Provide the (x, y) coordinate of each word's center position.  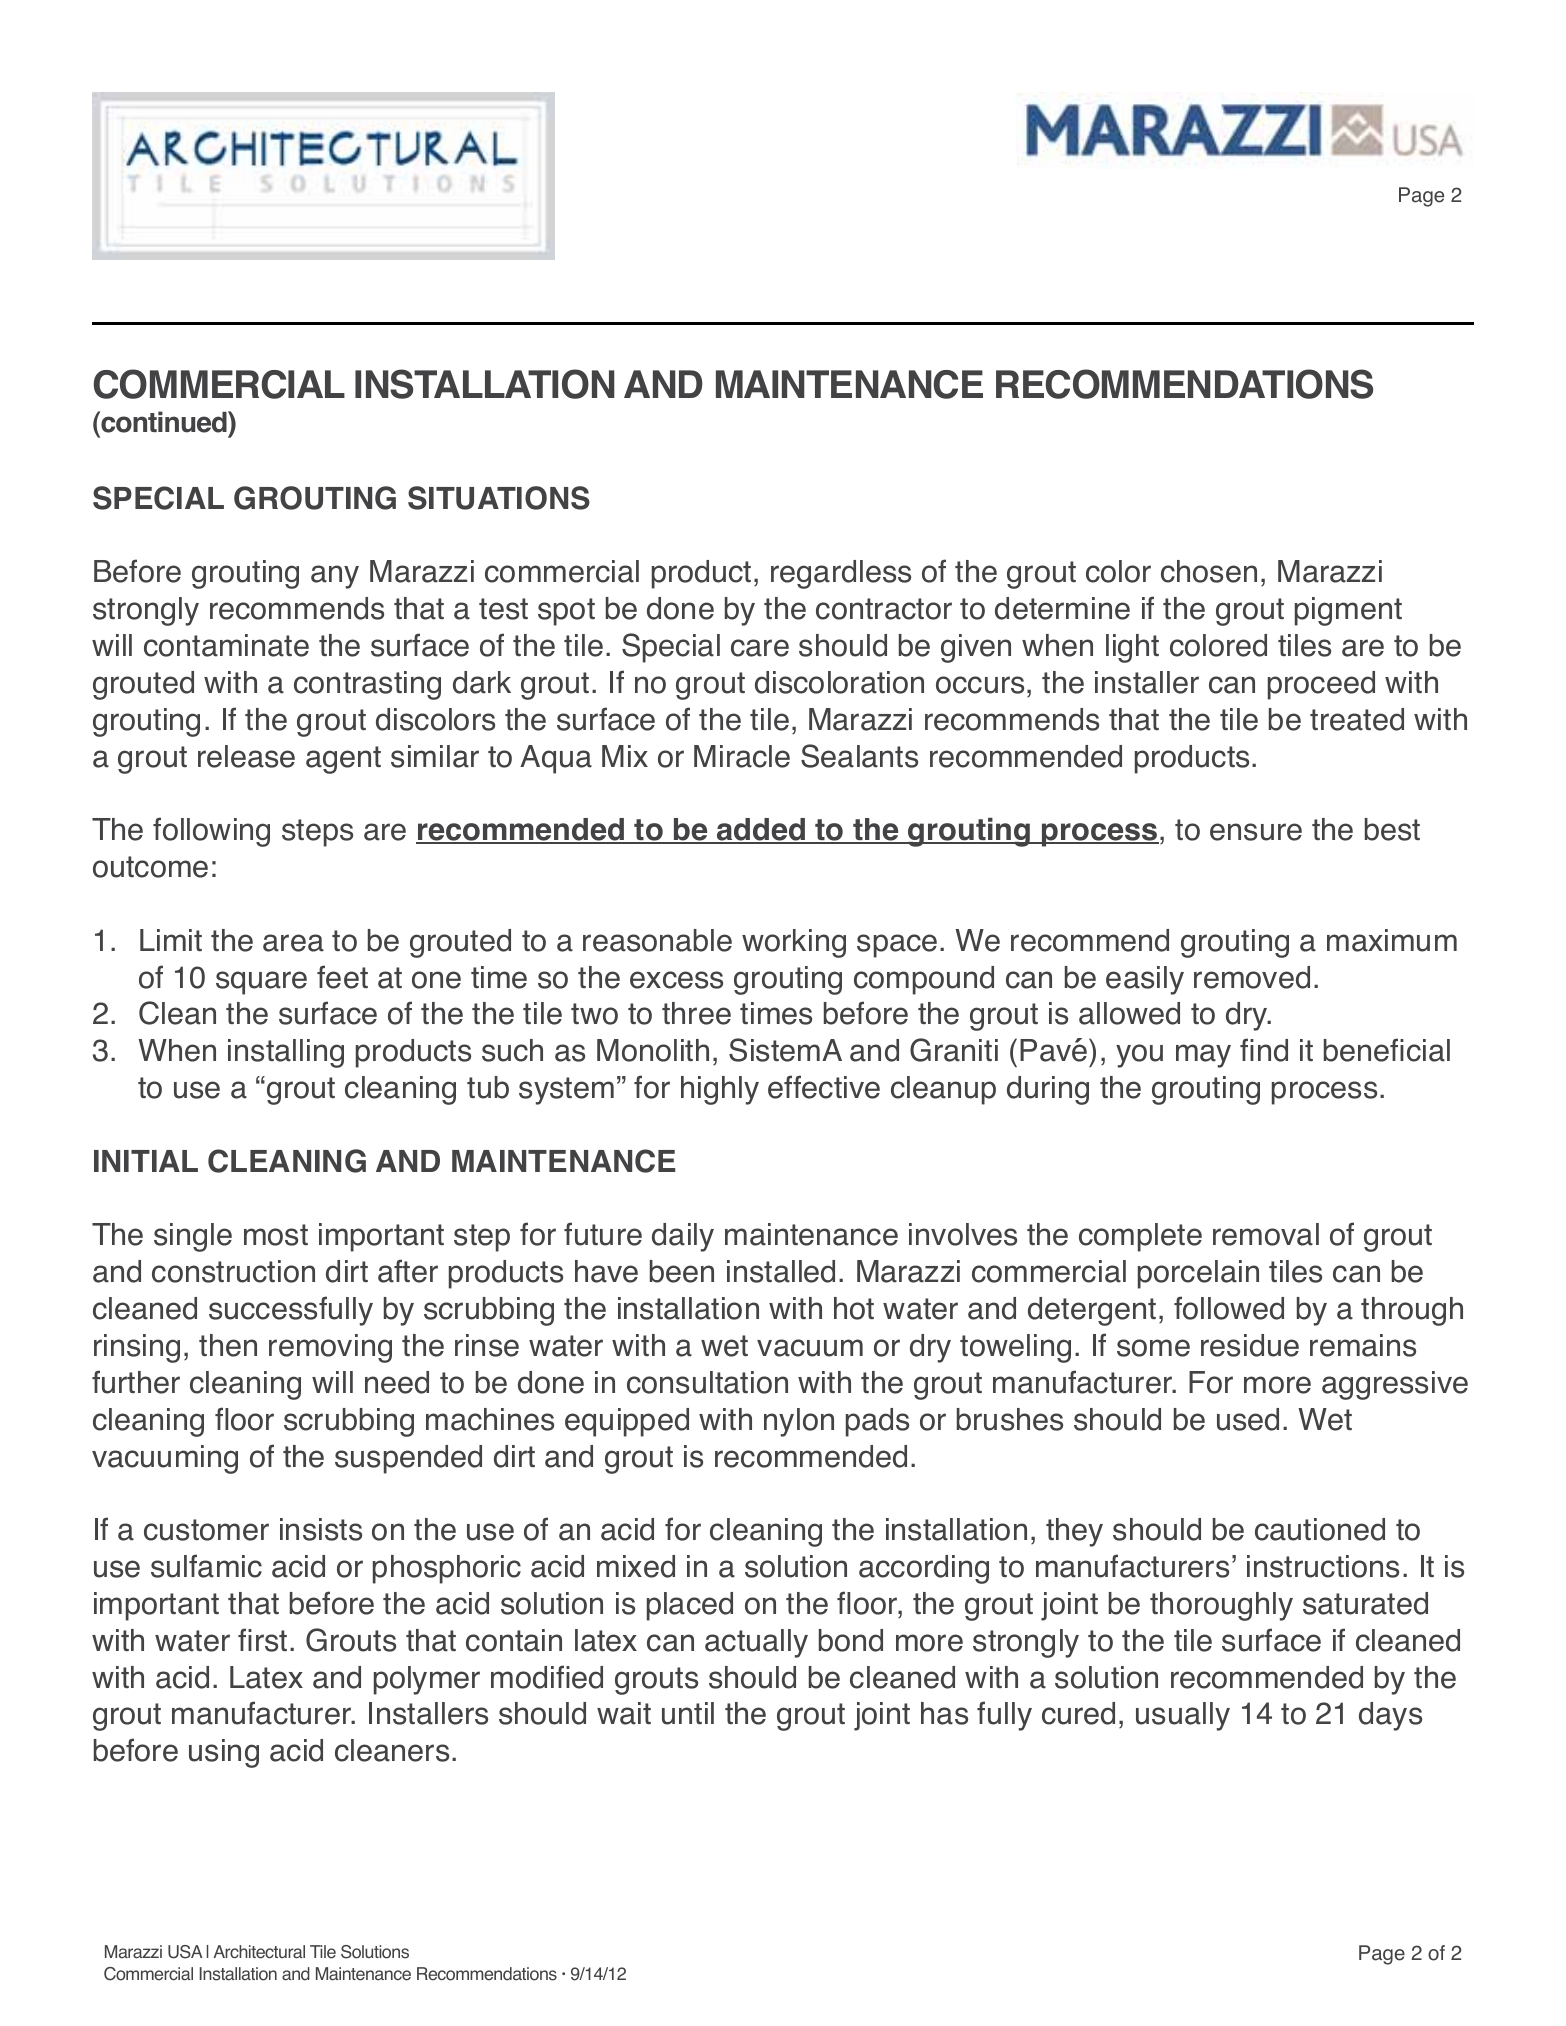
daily (683, 1237)
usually (1183, 1716)
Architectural (259, 1952)
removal (1266, 1234)
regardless (841, 574)
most (276, 1235)
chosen (1209, 571)
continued (164, 422)
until (688, 1713)
